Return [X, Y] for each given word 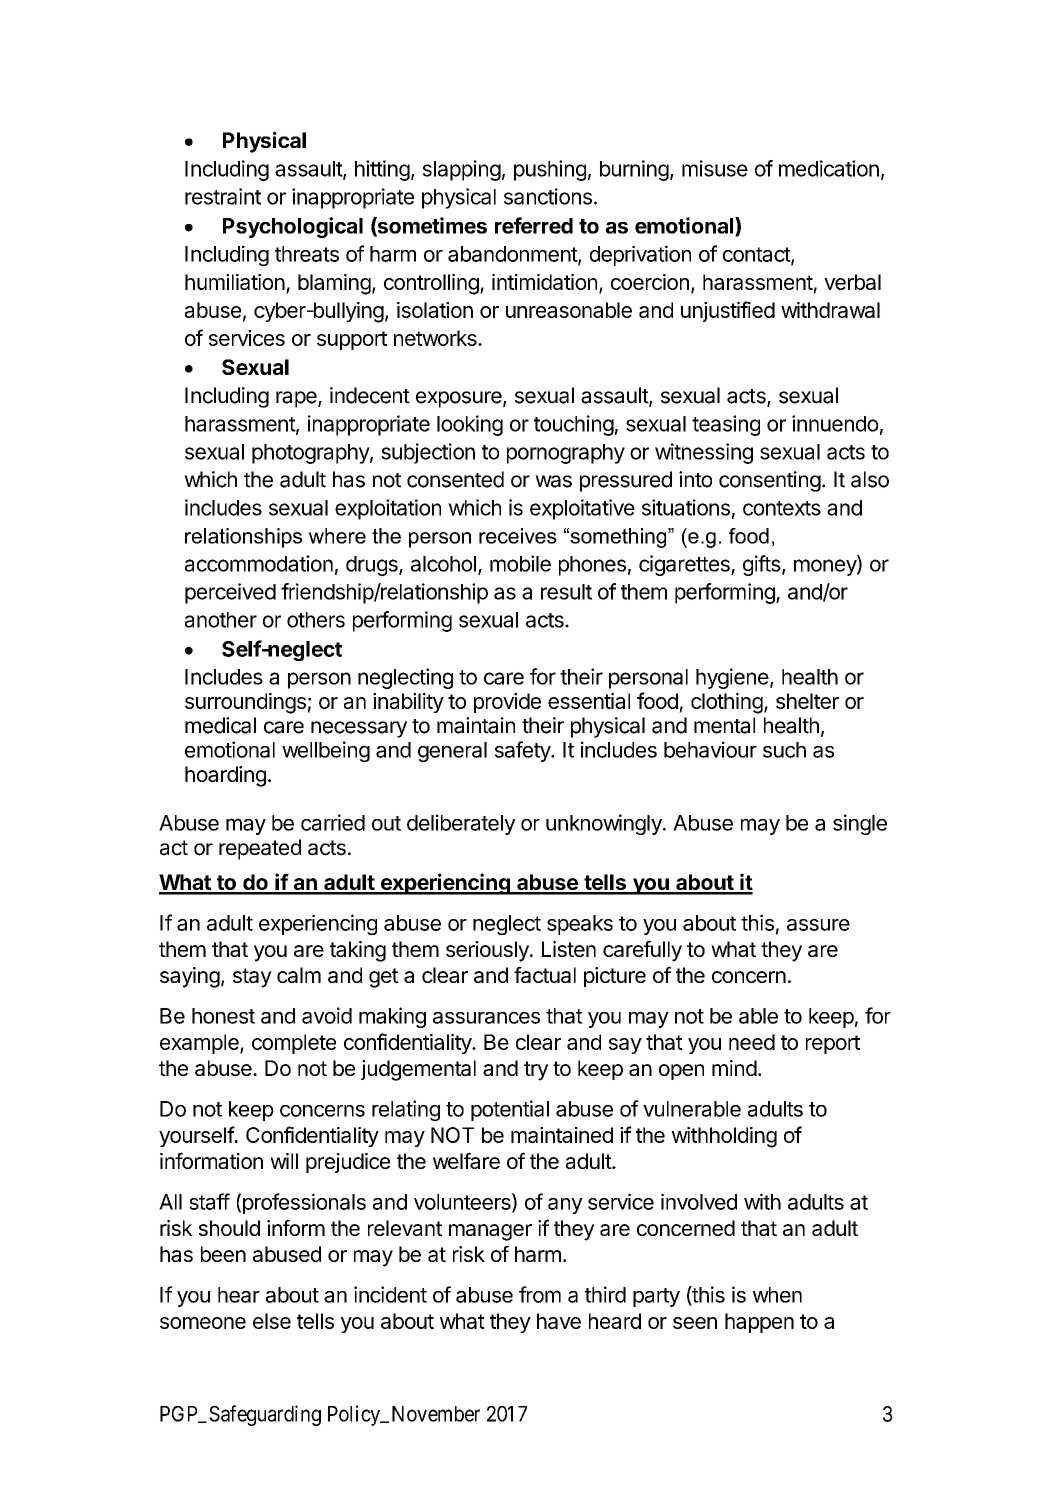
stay [252, 978]
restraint [223, 196]
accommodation [259, 563]
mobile [520, 563]
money [826, 567]
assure [818, 925]
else [272, 1321]
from [540, 1294]
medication [829, 168]
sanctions [548, 196]
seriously [488, 951]
